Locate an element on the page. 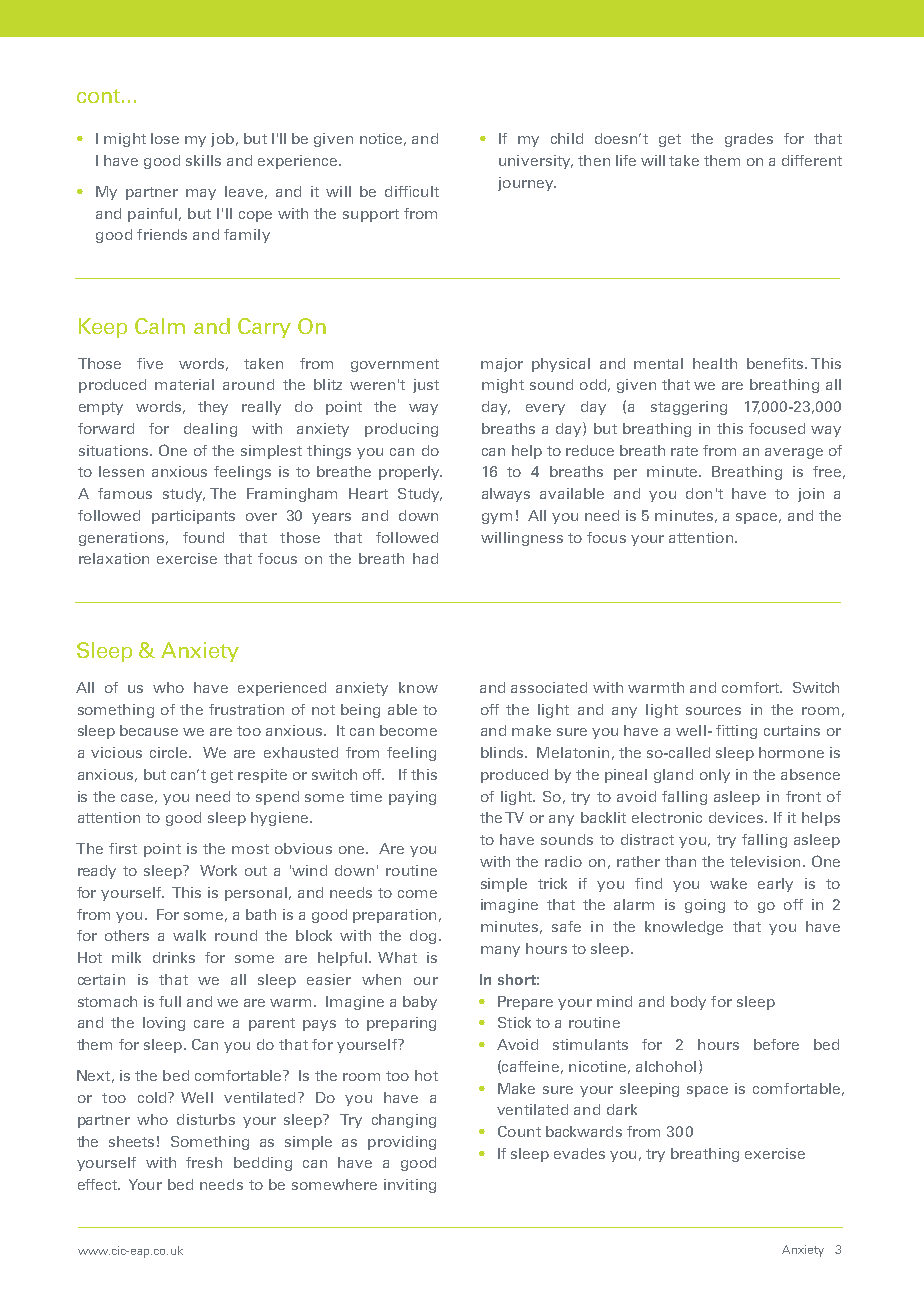  first is located at coordinates (123, 848).
